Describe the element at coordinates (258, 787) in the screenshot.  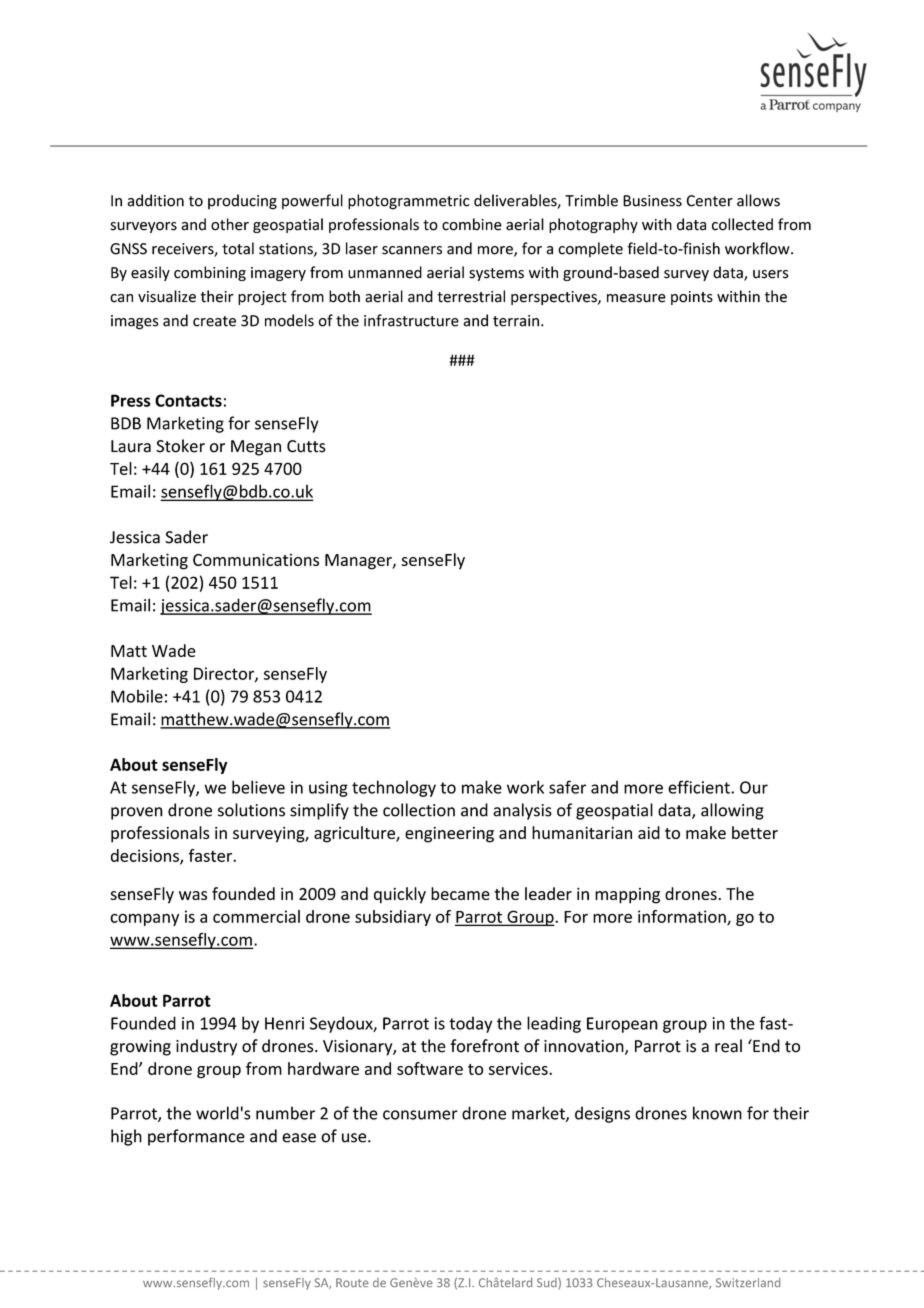
I see `believe` at that location.
